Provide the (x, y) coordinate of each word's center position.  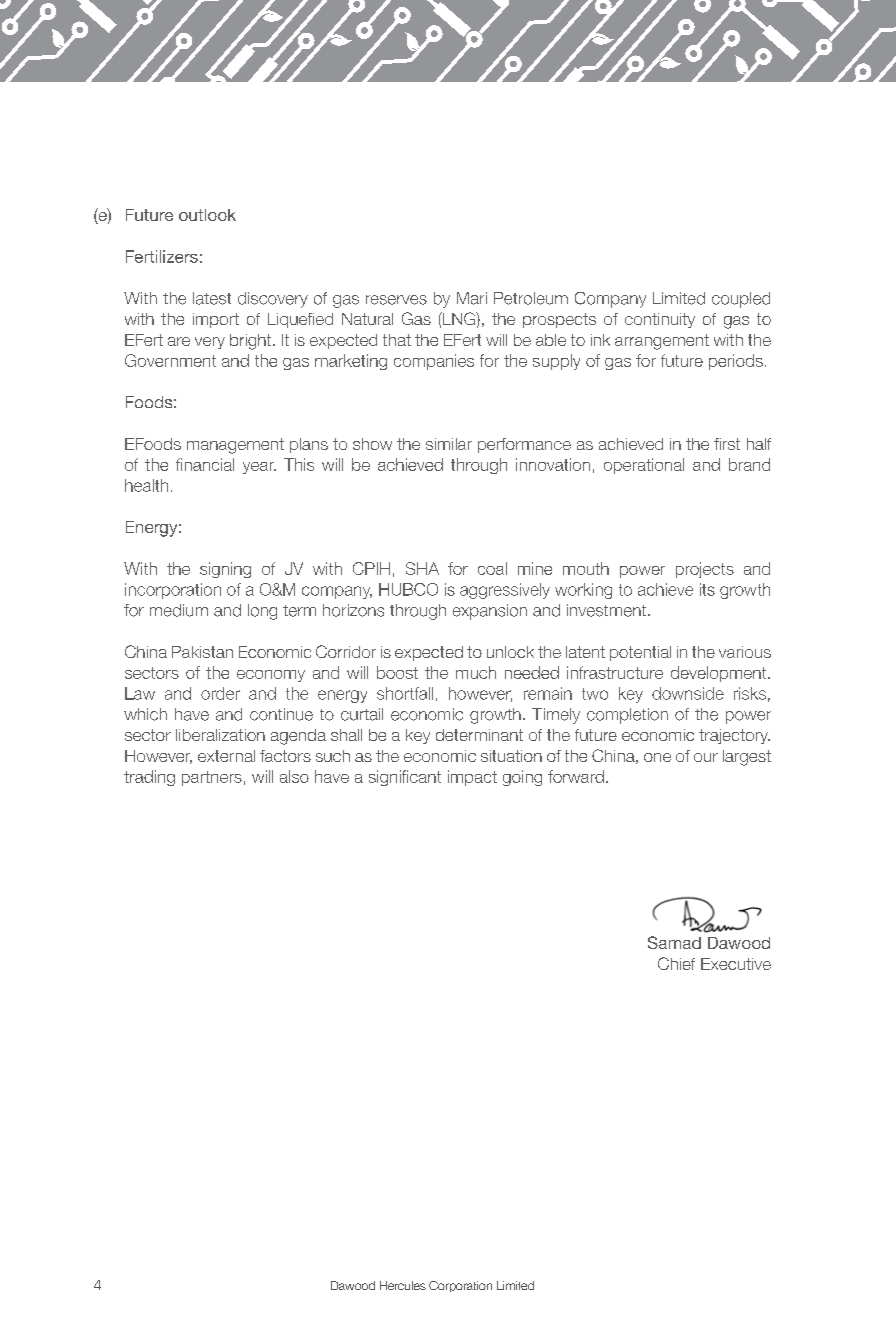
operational (644, 466)
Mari (472, 298)
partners (212, 778)
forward (576, 776)
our (706, 757)
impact (472, 778)
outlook (207, 215)
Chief (676, 963)
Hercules (403, 1285)
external (226, 756)
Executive (736, 964)
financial (205, 464)
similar (449, 444)
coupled (741, 300)
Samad (674, 942)
